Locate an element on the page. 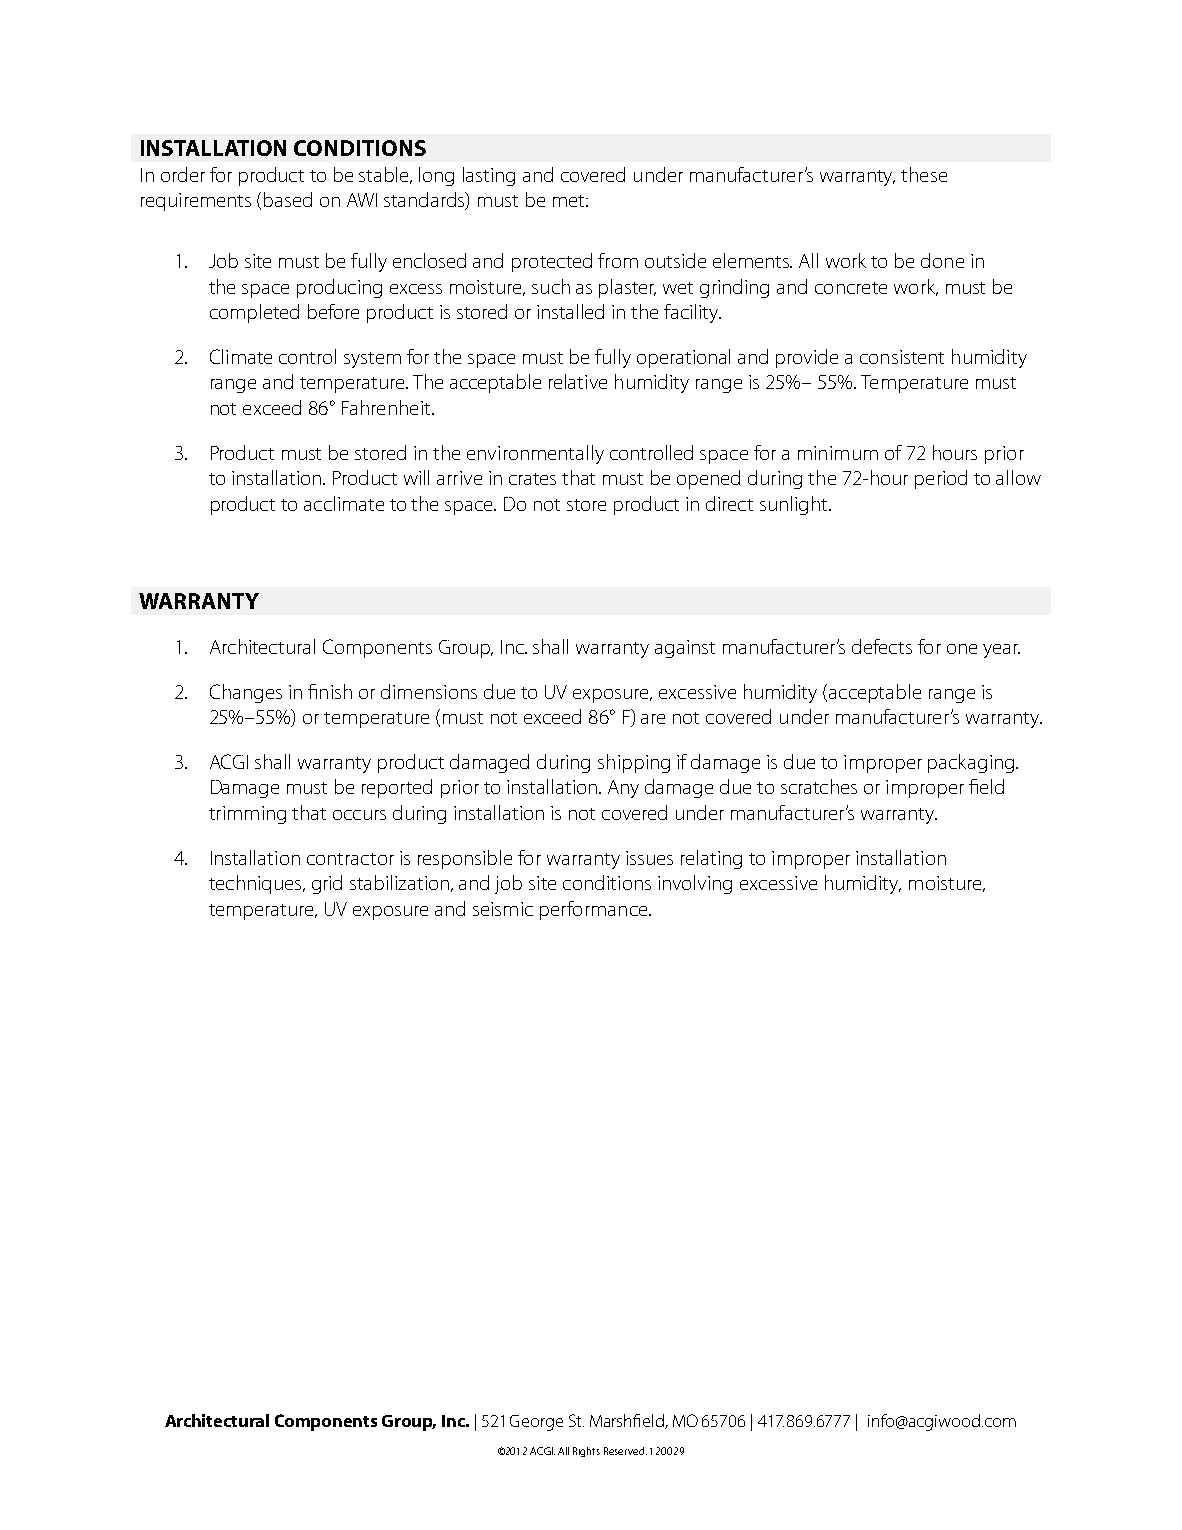  packaging is located at coordinates (972, 763).
